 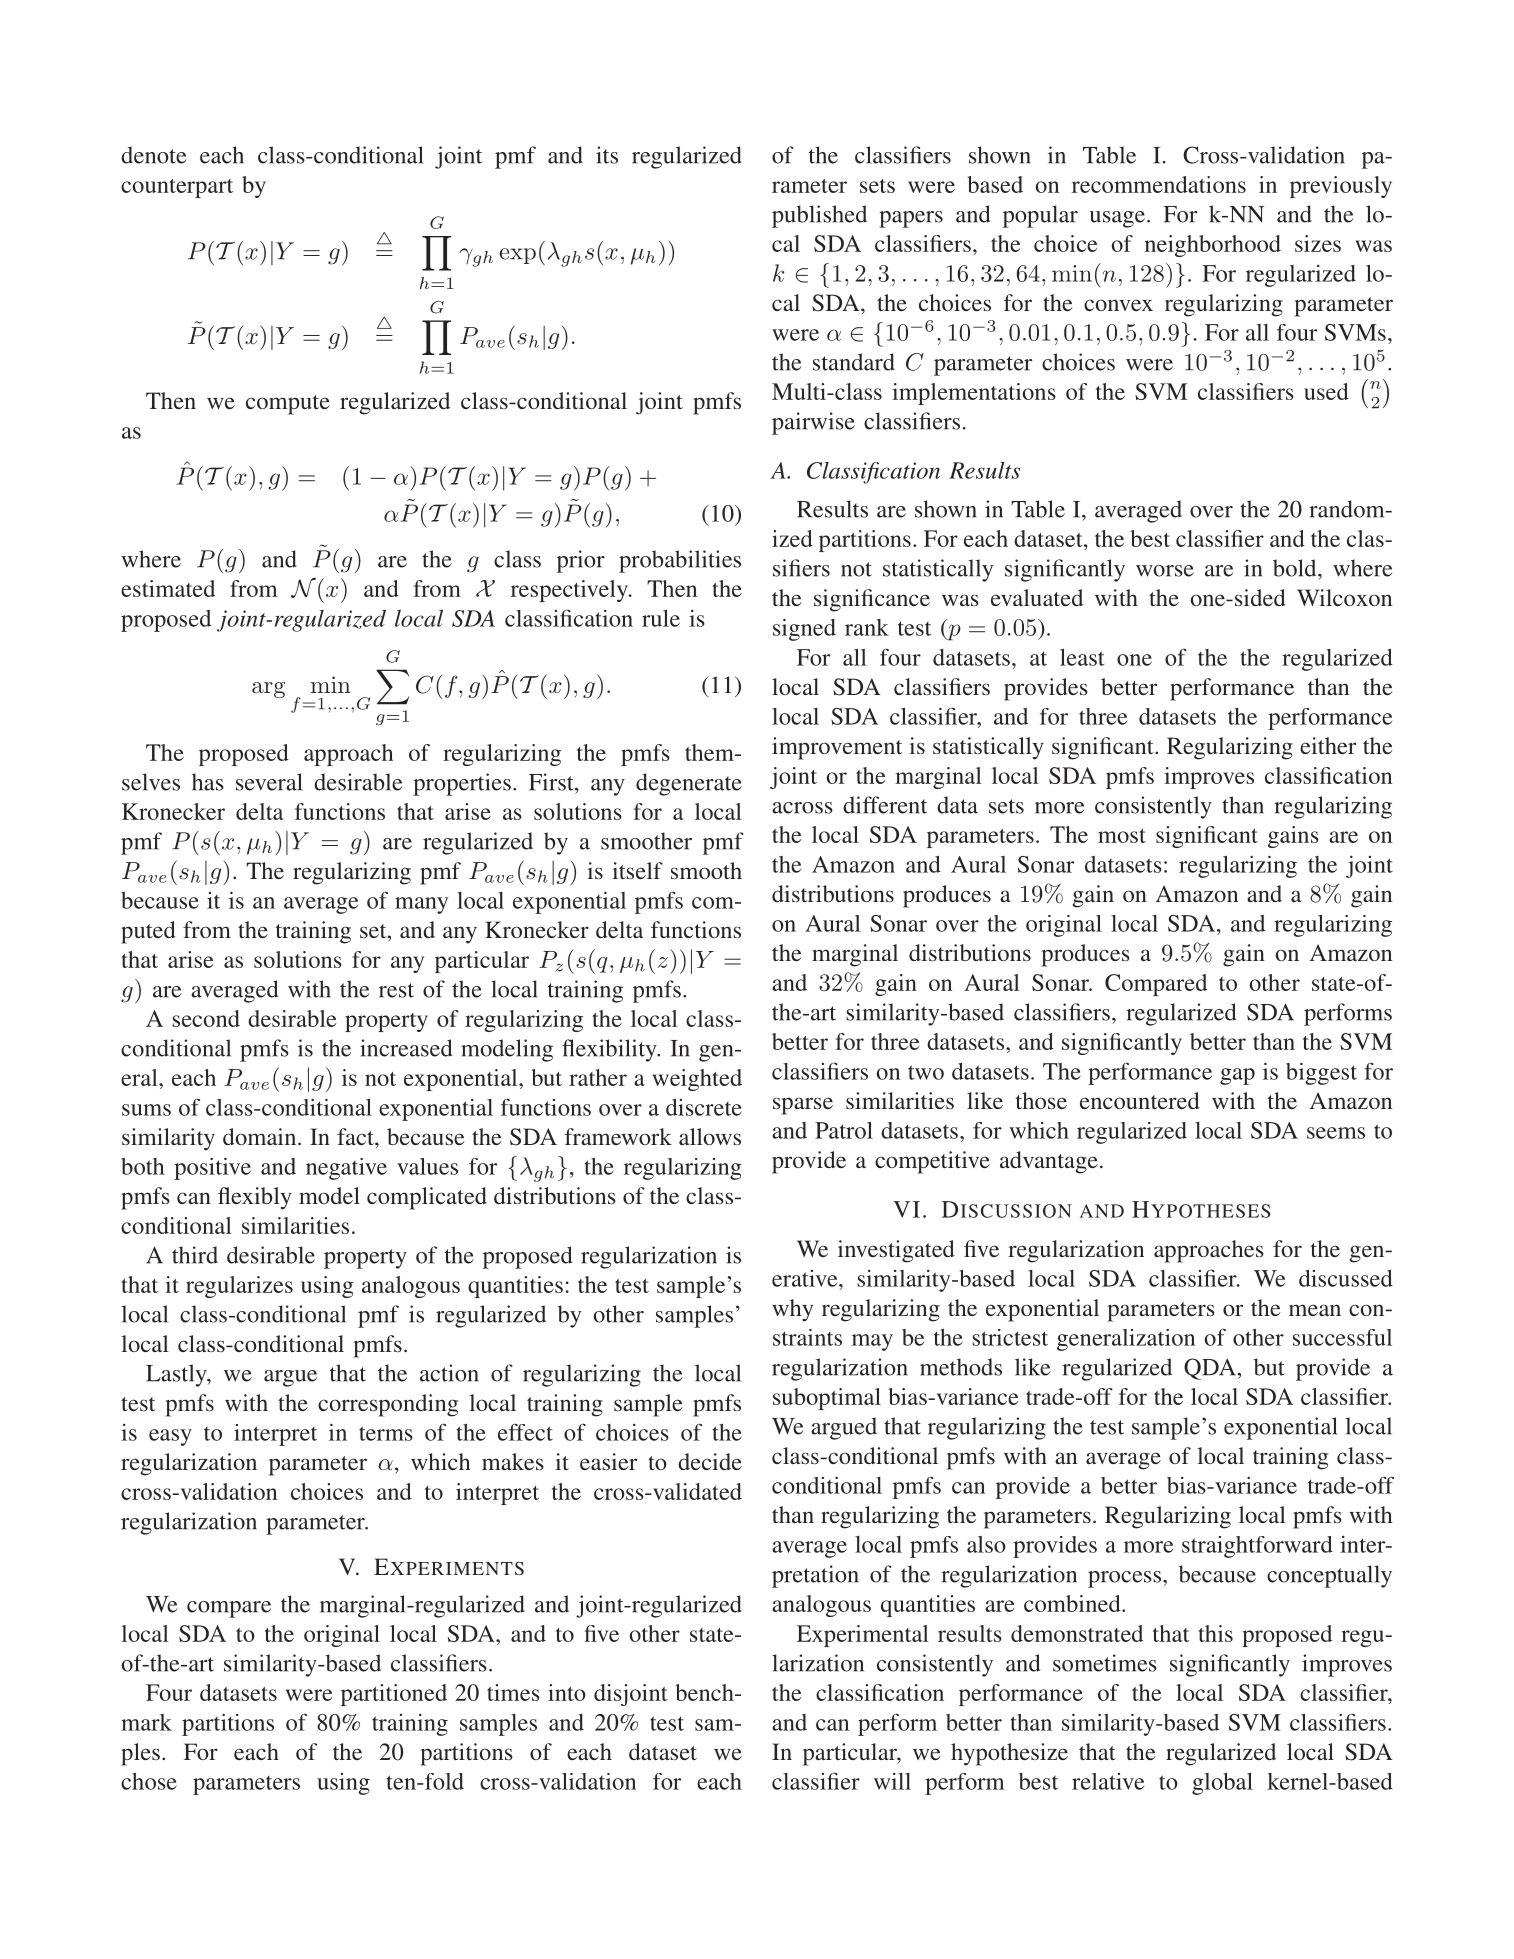 I want to click on will, so click(x=892, y=1781).
